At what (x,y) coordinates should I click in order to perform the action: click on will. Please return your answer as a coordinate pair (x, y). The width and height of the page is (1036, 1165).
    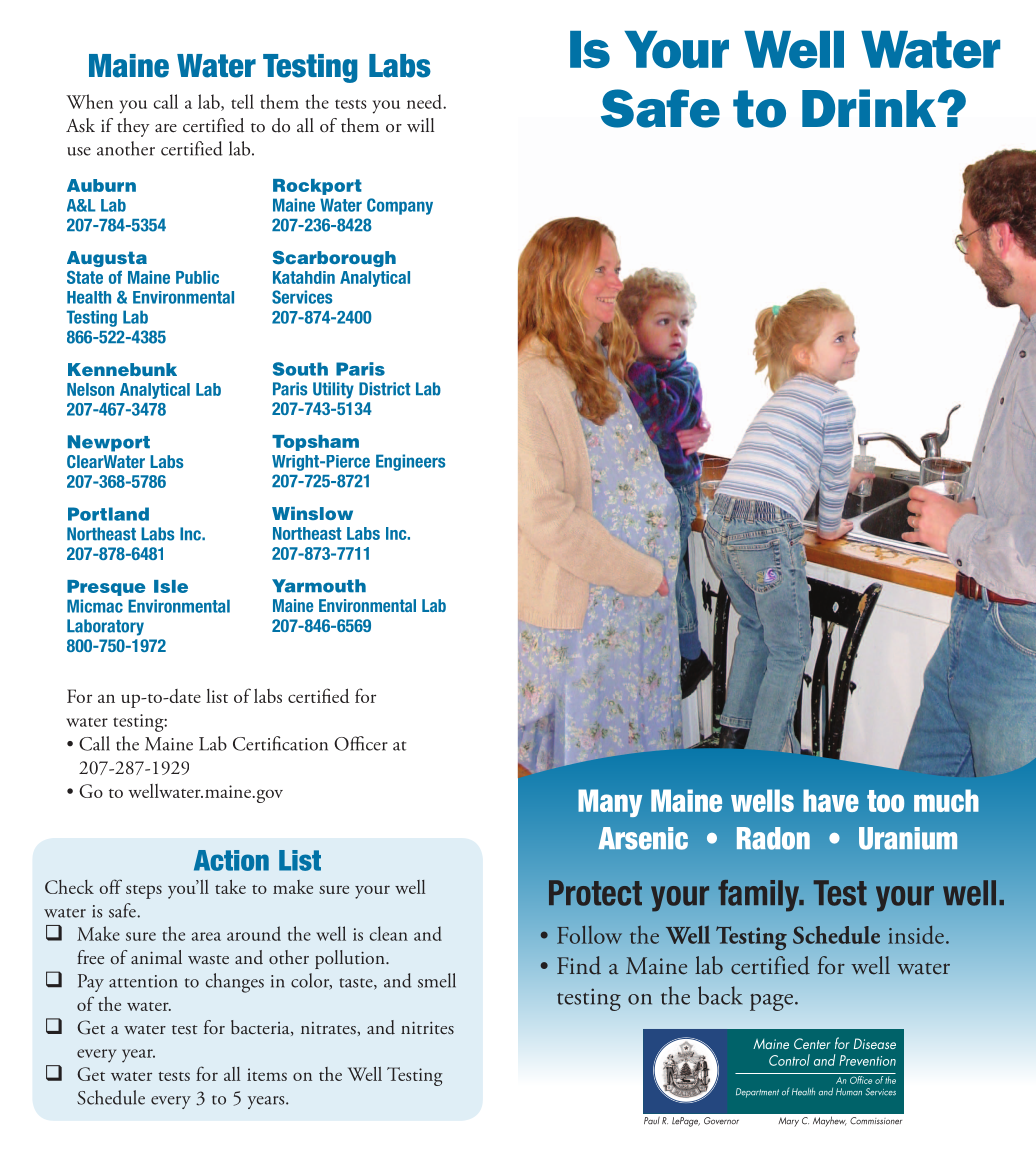
    Looking at the image, I should click on (420, 125).
